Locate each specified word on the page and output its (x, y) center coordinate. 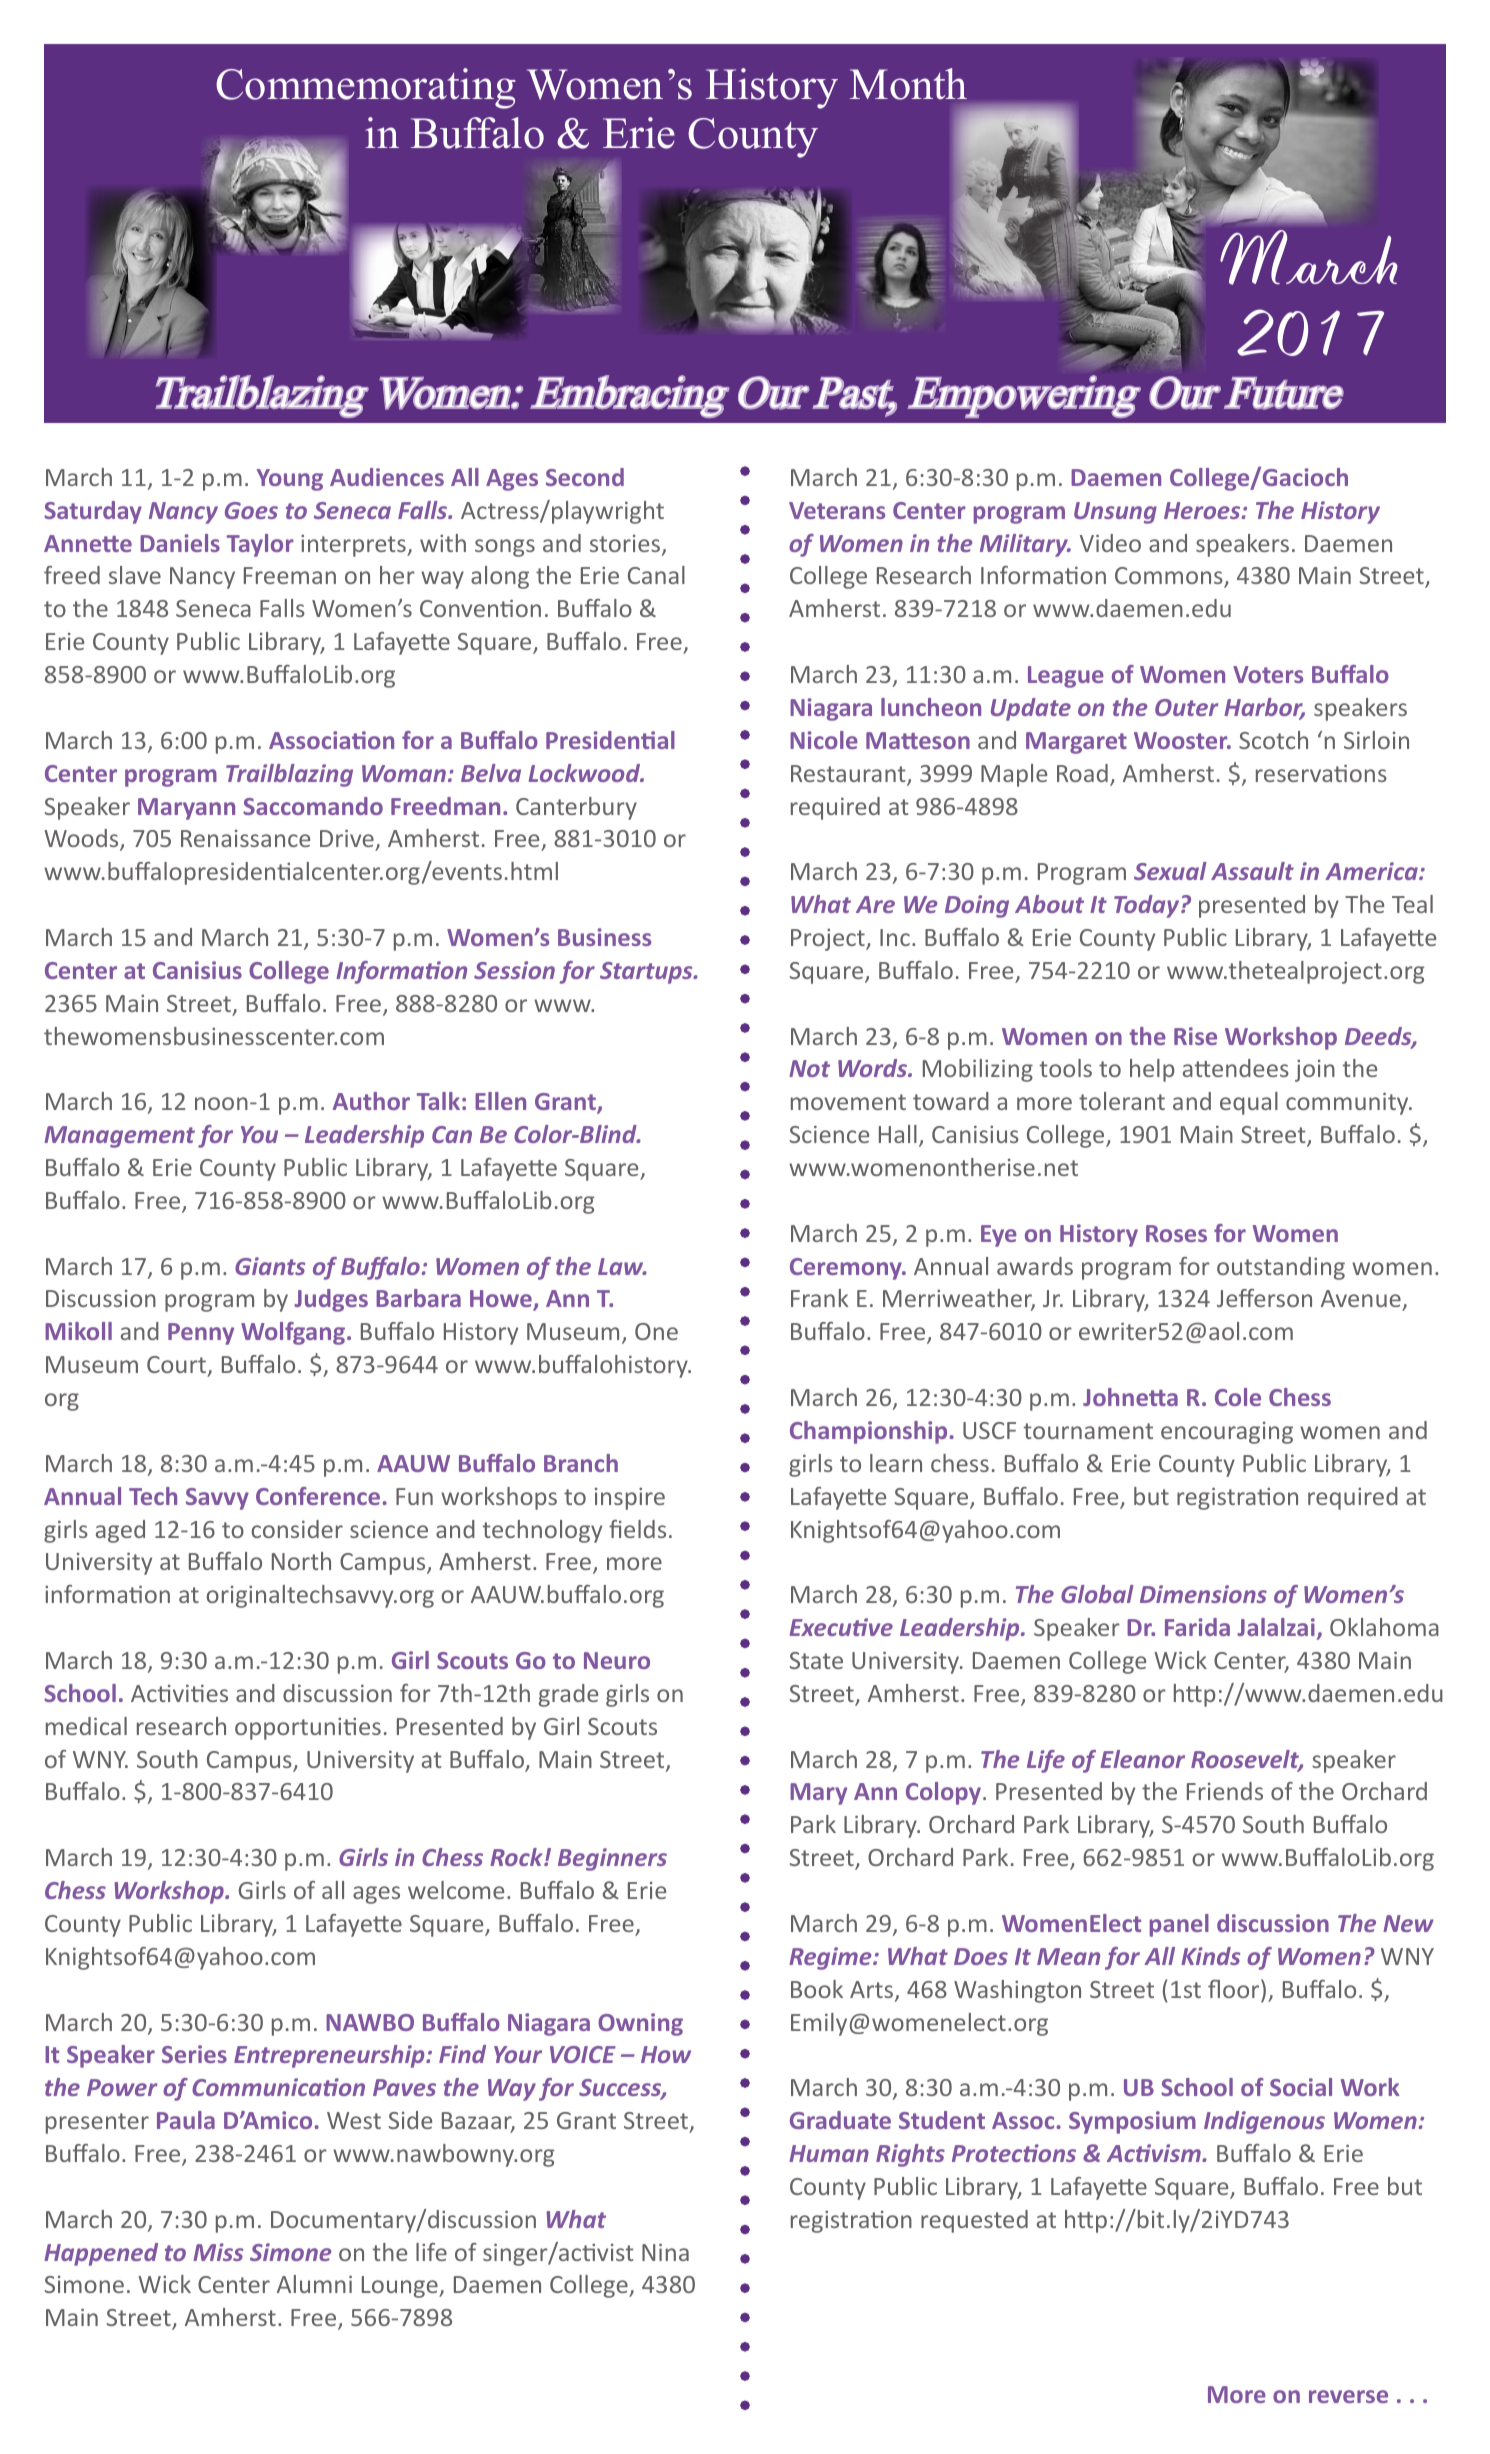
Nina (665, 2252)
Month (908, 84)
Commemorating (366, 88)
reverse (1348, 2396)
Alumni (314, 2284)
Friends (1225, 1791)
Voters (1268, 674)
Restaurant (849, 775)
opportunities (308, 1728)
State (816, 1660)
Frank (819, 1298)
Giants (270, 1266)
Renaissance (245, 838)
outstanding (1281, 1268)
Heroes (1203, 510)
